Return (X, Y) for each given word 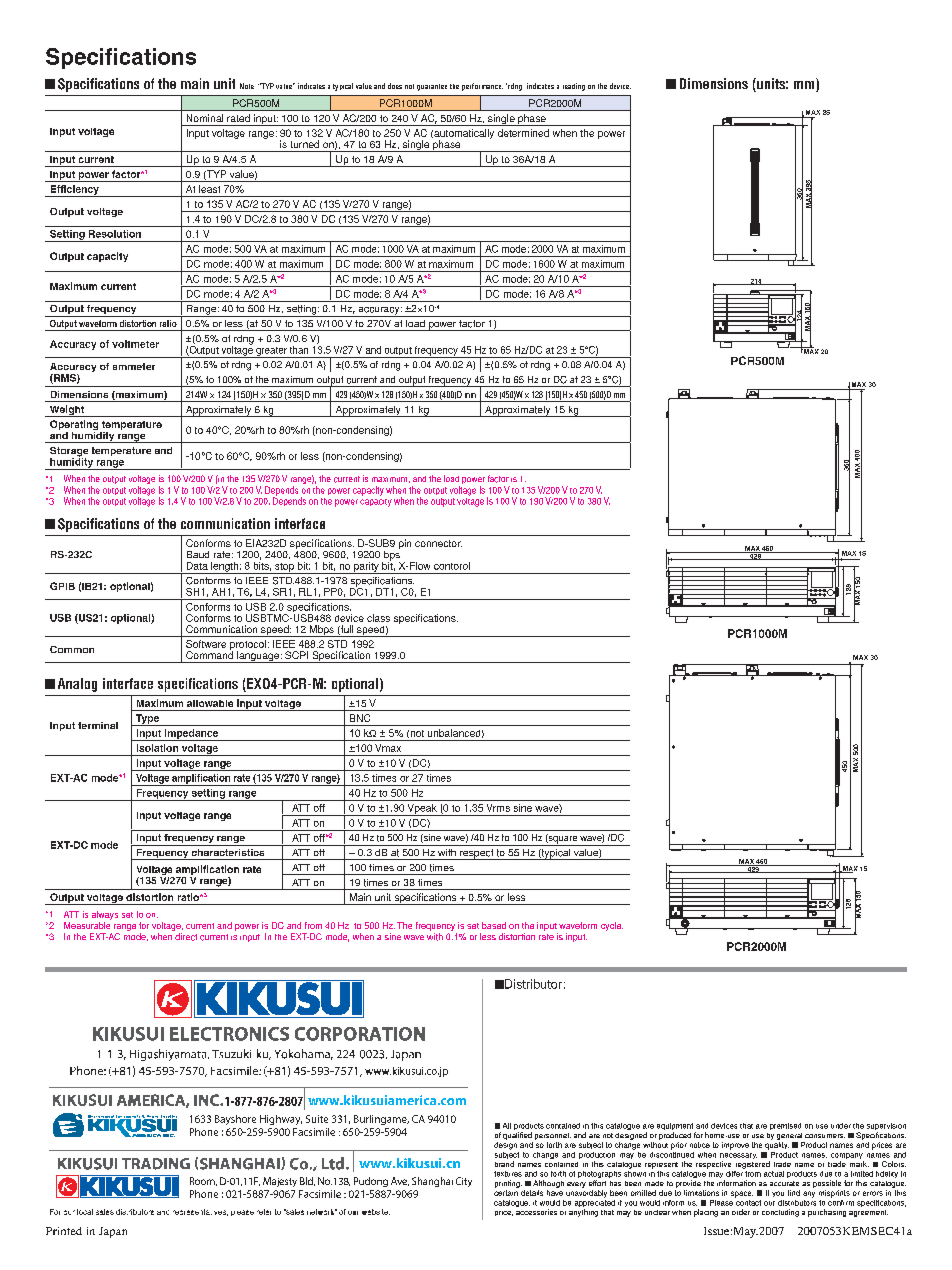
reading (574, 87)
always (105, 915)
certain (506, 1191)
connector (438, 543)
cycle (612, 926)
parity (366, 568)
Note (247, 86)
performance (482, 87)
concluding (780, 1213)
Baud (198, 554)
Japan (113, 1232)
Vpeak (422, 810)
